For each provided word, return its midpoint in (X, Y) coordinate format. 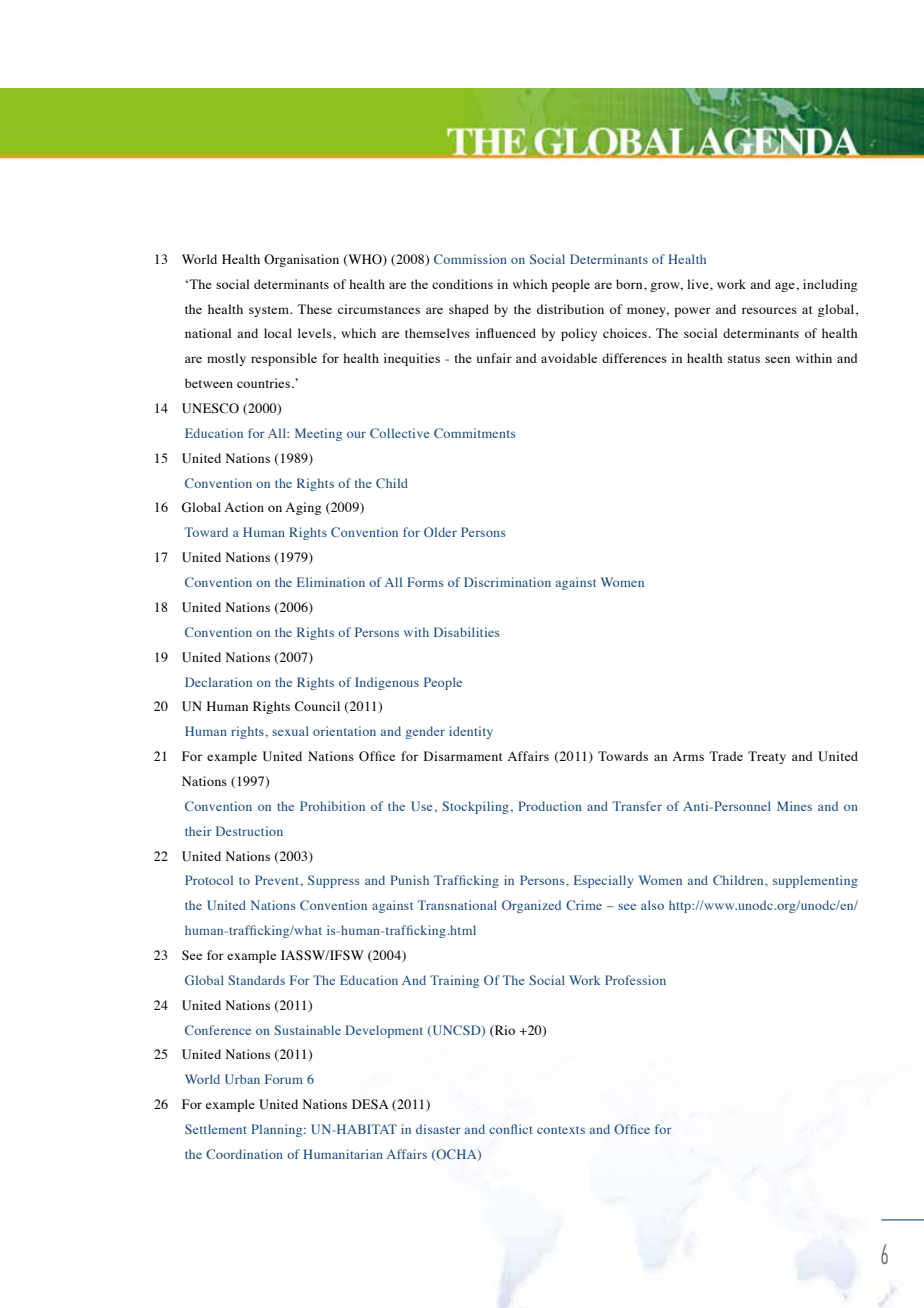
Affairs (407, 1154)
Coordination (244, 1154)
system (270, 311)
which (530, 284)
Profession (635, 980)
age (786, 287)
